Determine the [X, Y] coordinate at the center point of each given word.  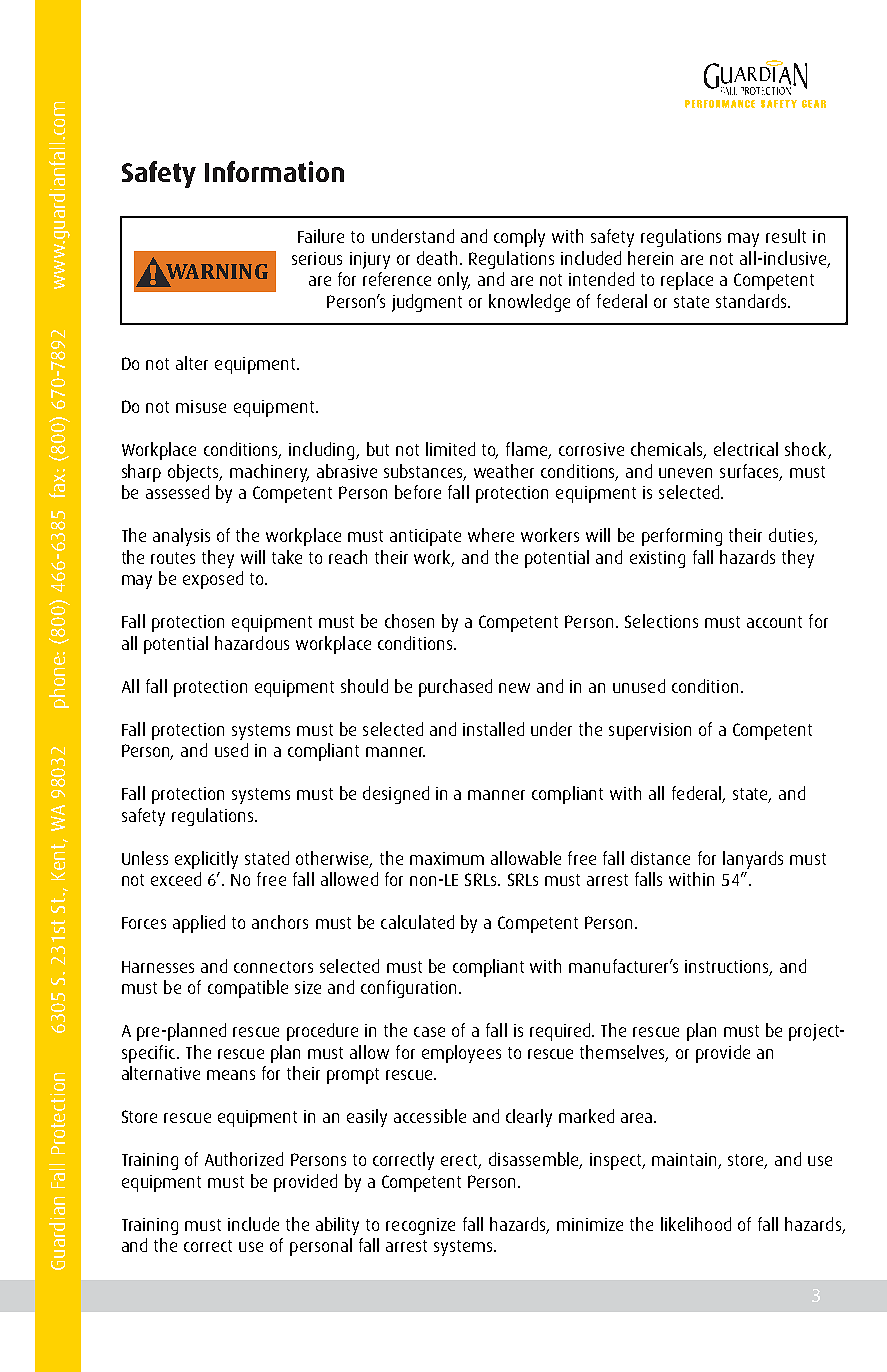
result [786, 236]
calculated [417, 922]
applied [199, 924]
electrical [746, 449]
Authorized [244, 1159]
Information [274, 171]
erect [460, 1161]
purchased [455, 688]
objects [194, 473]
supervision [650, 731]
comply [519, 238]
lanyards [753, 860]
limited [450, 449]
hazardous [252, 643]
